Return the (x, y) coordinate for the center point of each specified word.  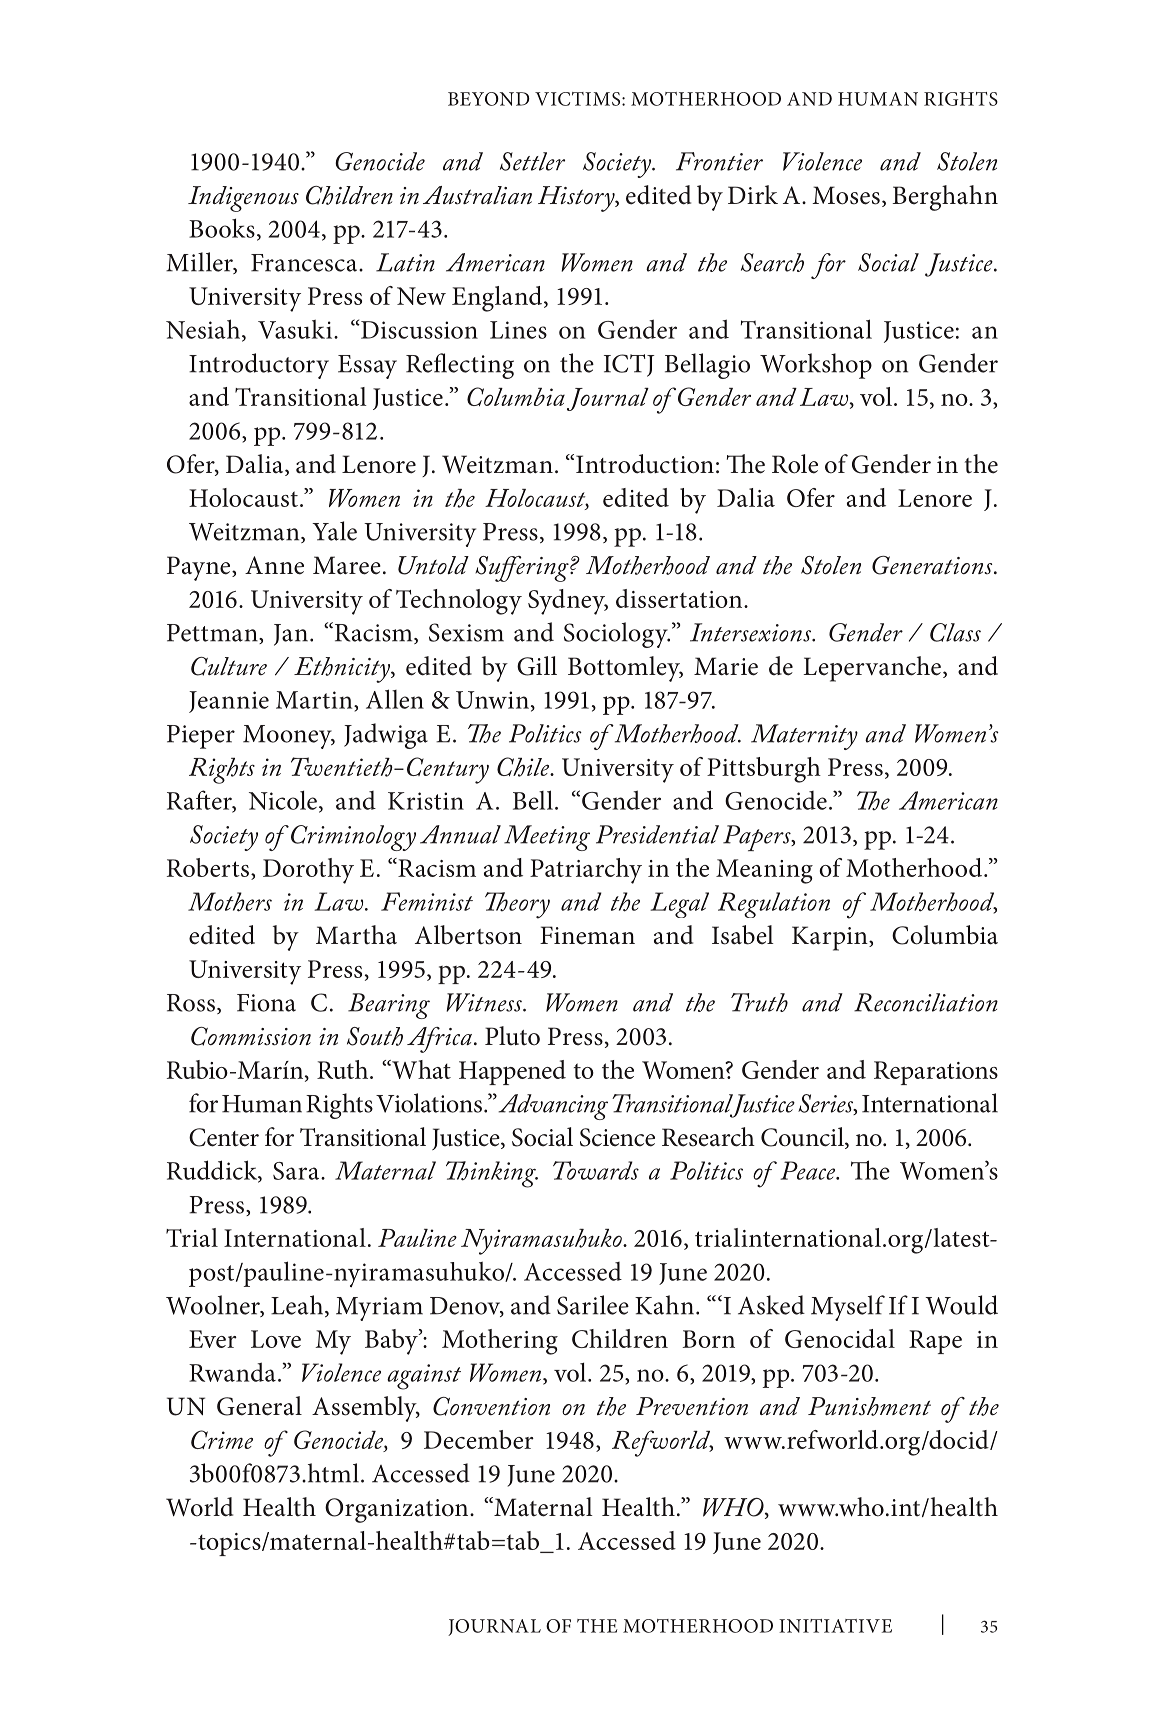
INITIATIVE (835, 1626)
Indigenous (243, 199)
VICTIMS (579, 99)
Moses (846, 195)
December (479, 1439)
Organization (398, 1510)
